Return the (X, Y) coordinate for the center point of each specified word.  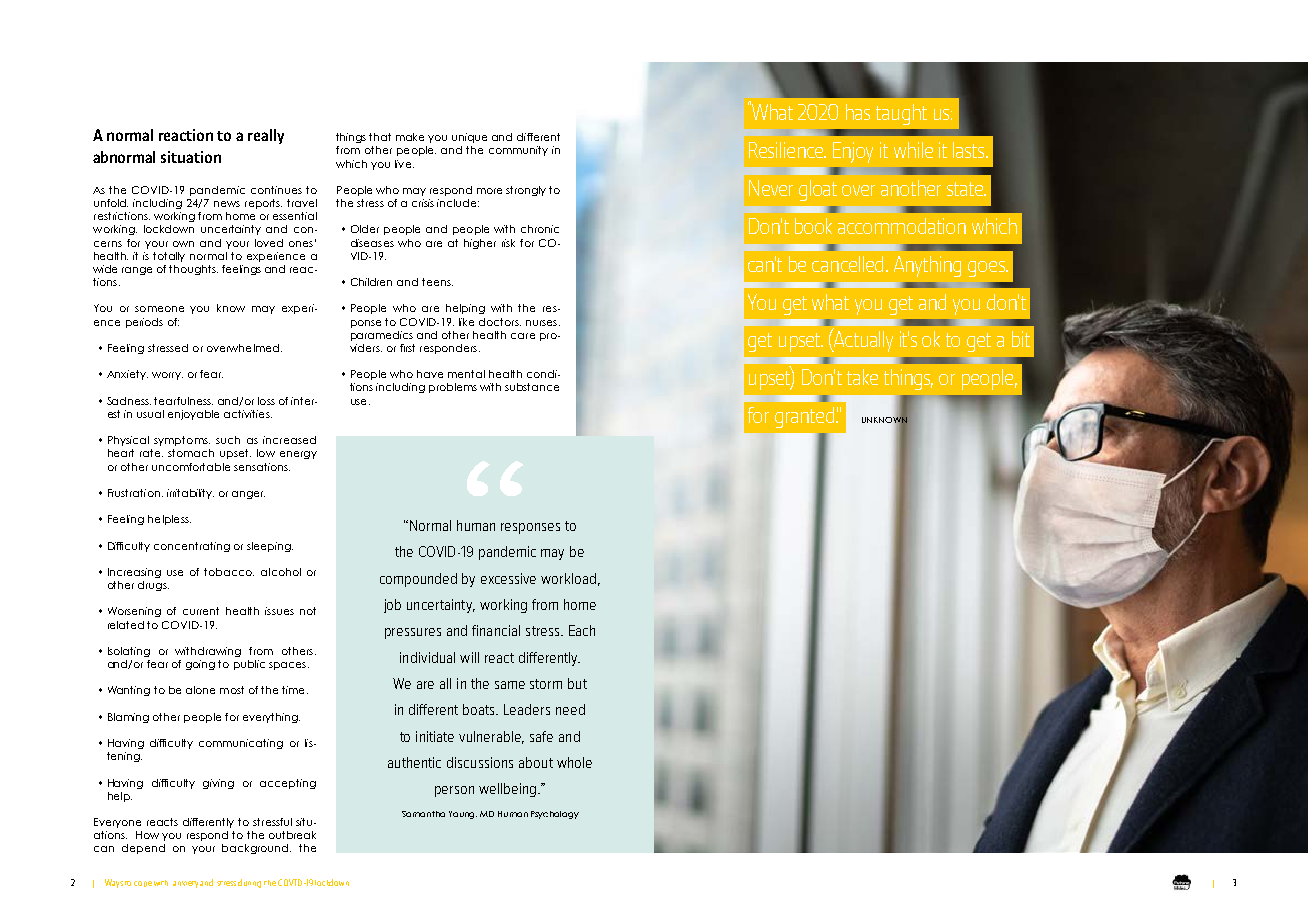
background (256, 849)
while (913, 150)
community (518, 151)
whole (574, 762)
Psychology (555, 815)
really (266, 136)
